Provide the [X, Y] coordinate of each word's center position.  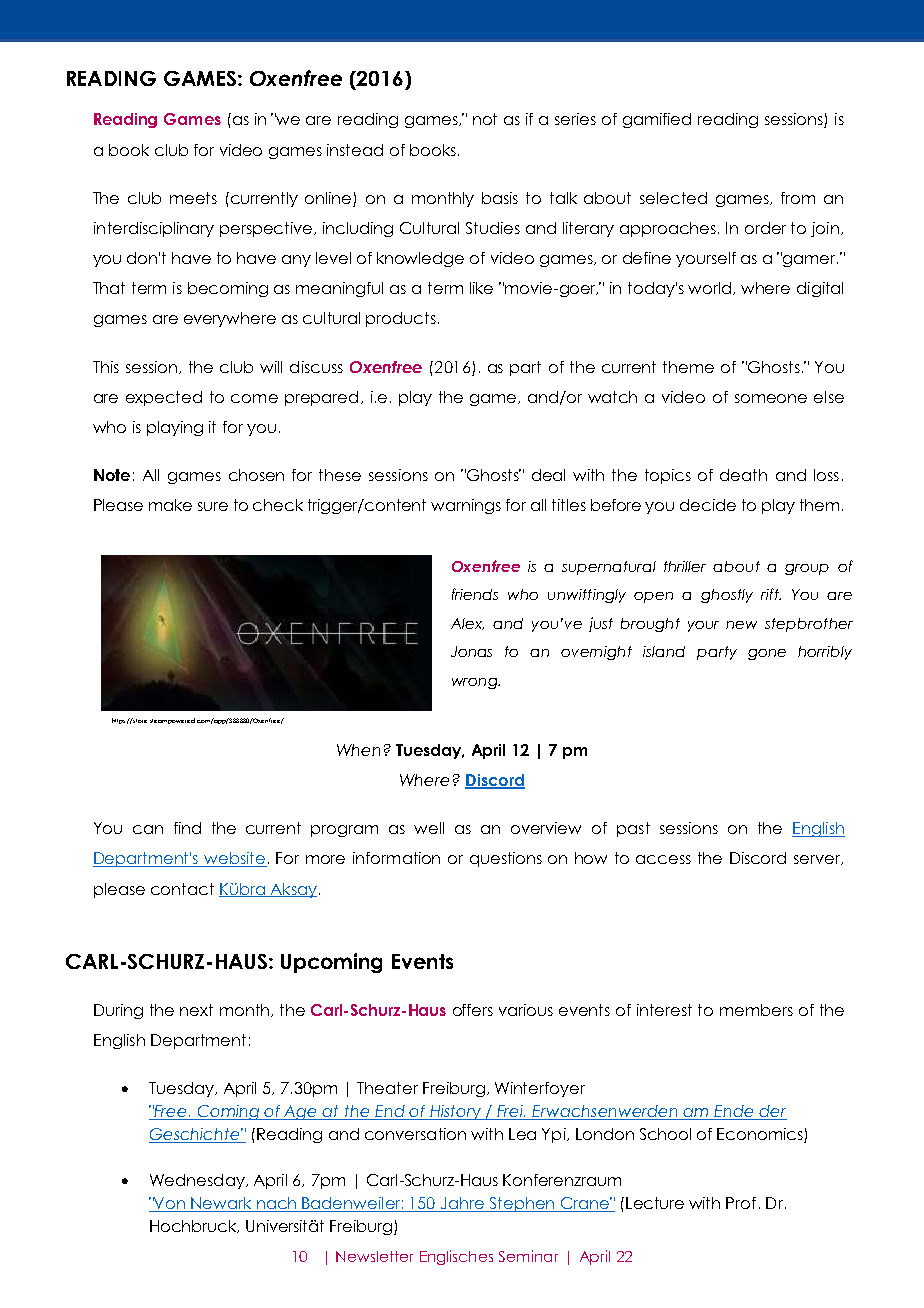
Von [170, 1204]
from [798, 198]
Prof [741, 1203]
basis [500, 198]
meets [193, 198]
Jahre [463, 1204]
